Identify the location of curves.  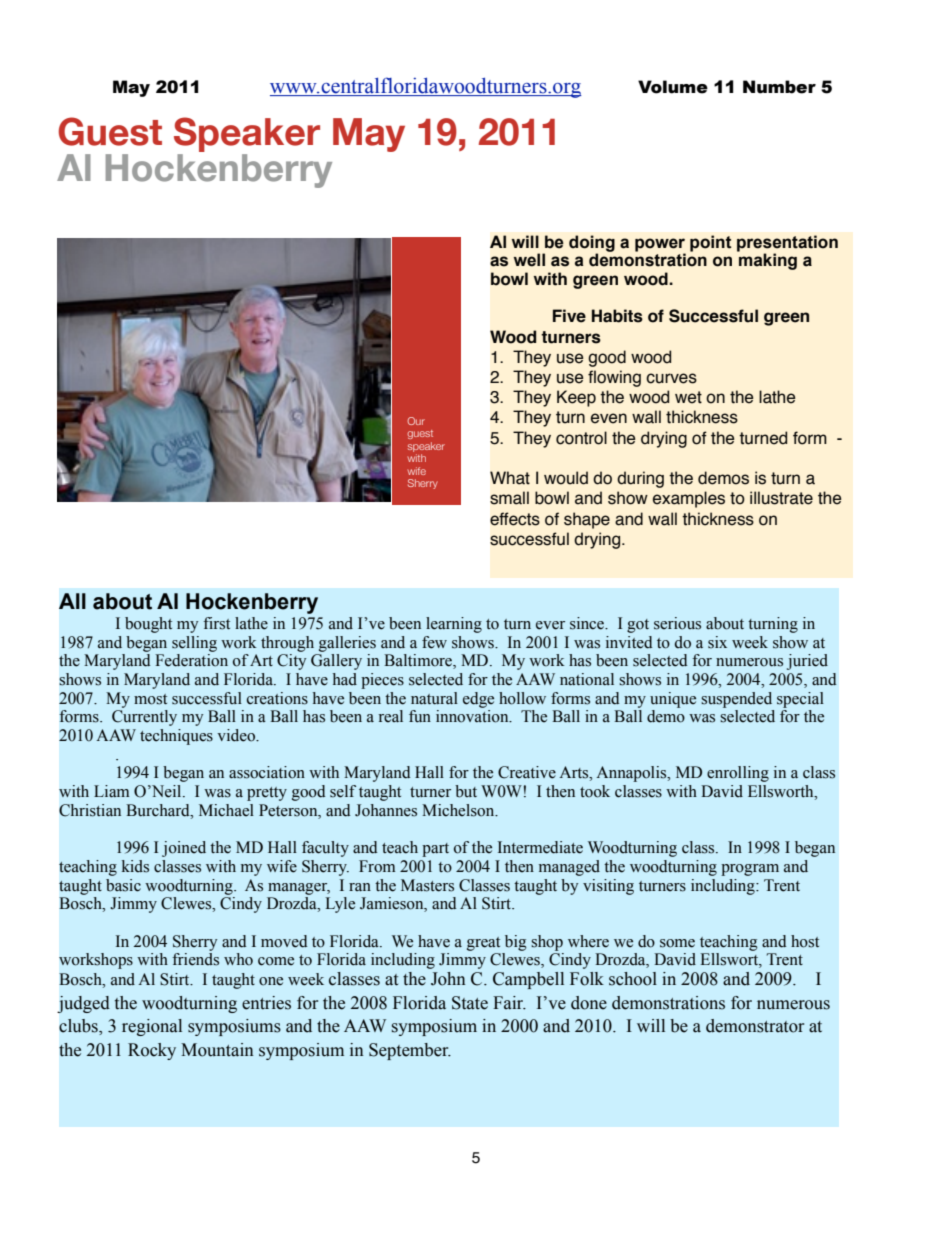
(671, 378).
